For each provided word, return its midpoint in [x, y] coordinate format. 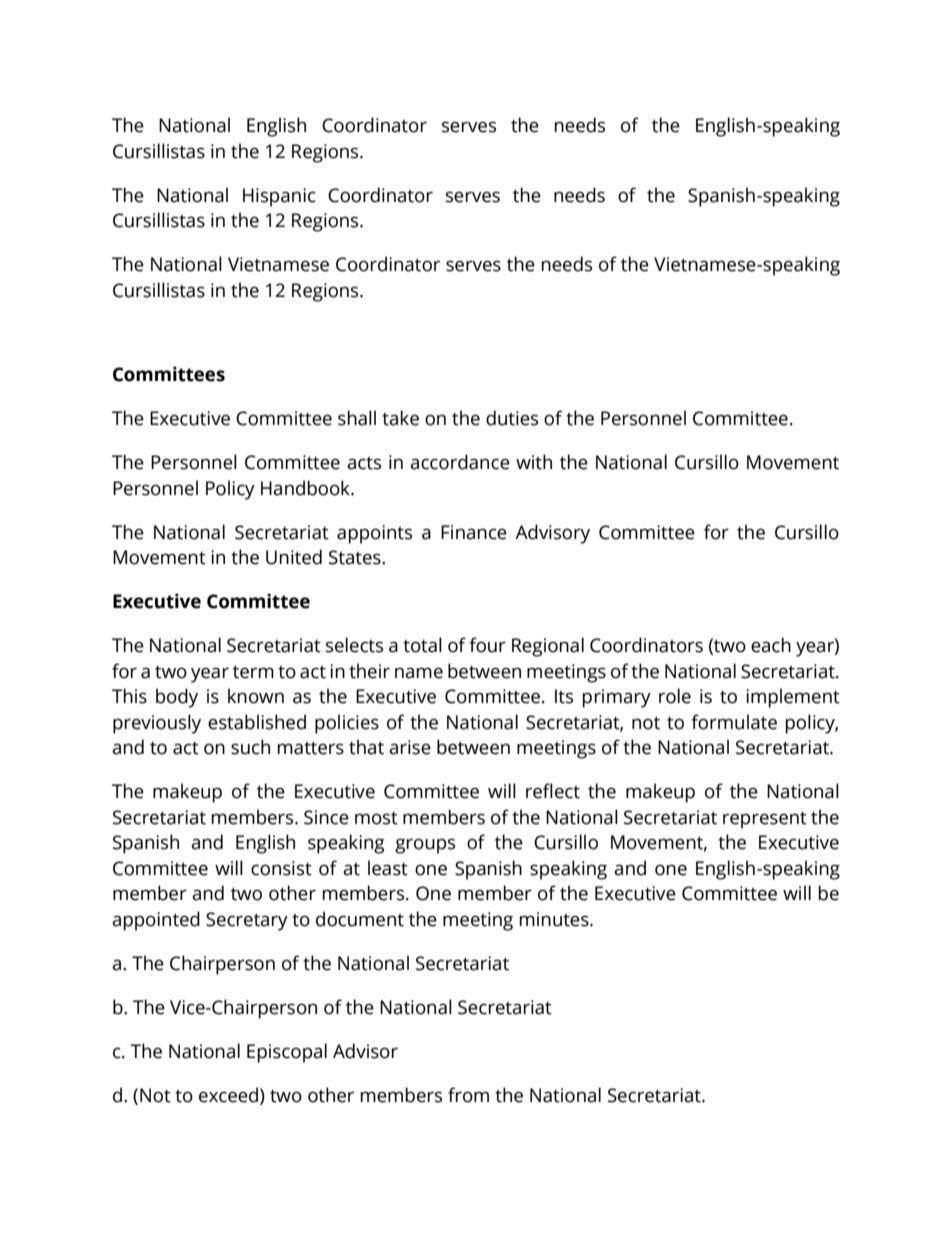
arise [410, 747]
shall [357, 418]
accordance [460, 462]
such [250, 747]
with [534, 462]
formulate [734, 722]
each [771, 645]
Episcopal [287, 1053]
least [388, 868]
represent [765, 820]
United [294, 557]
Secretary [247, 921]
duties [512, 418]
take [400, 418]
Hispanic [279, 197]
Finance [474, 532]
